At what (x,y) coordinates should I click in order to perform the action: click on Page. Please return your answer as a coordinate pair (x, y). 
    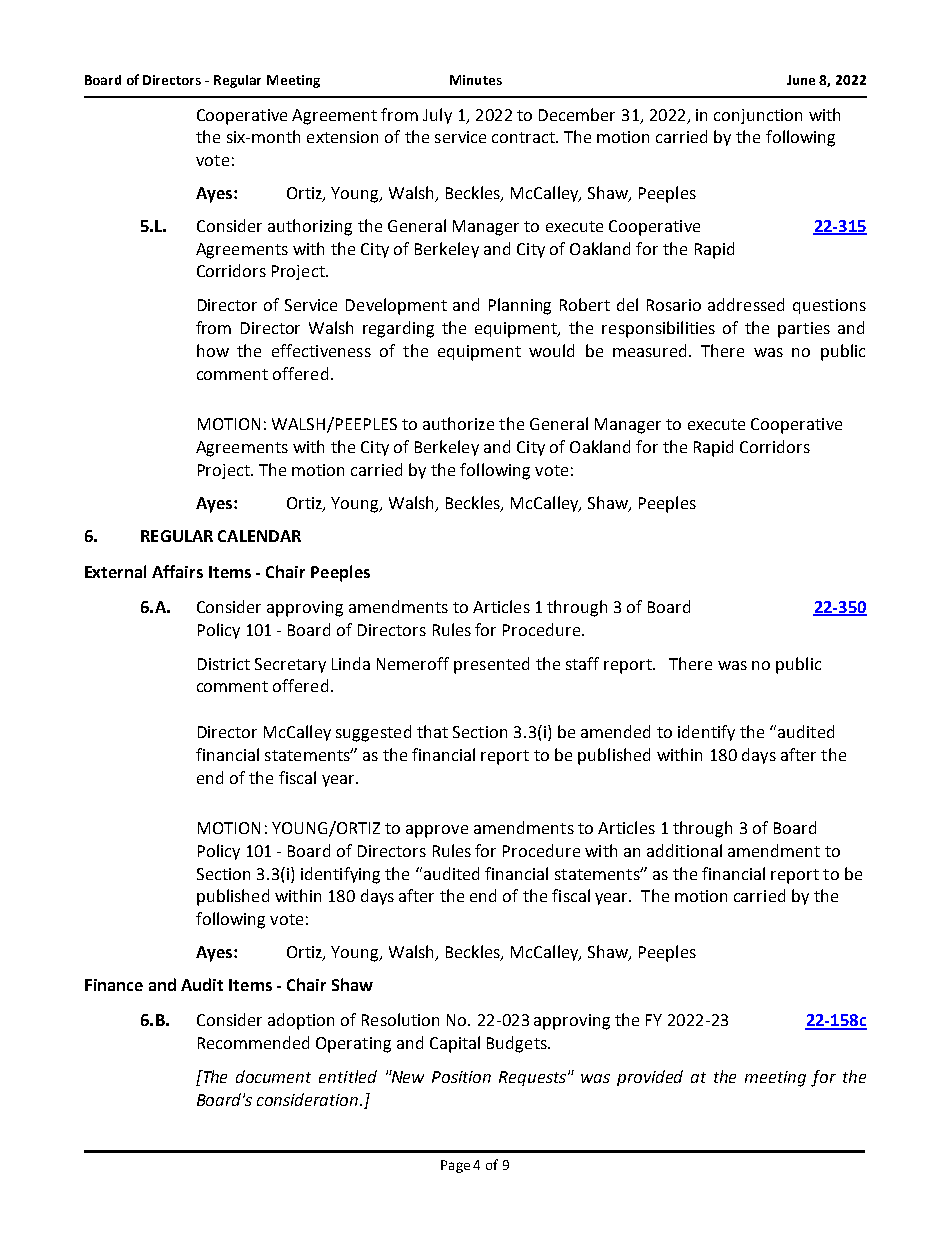
    Looking at the image, I should click on (455, 1166).
